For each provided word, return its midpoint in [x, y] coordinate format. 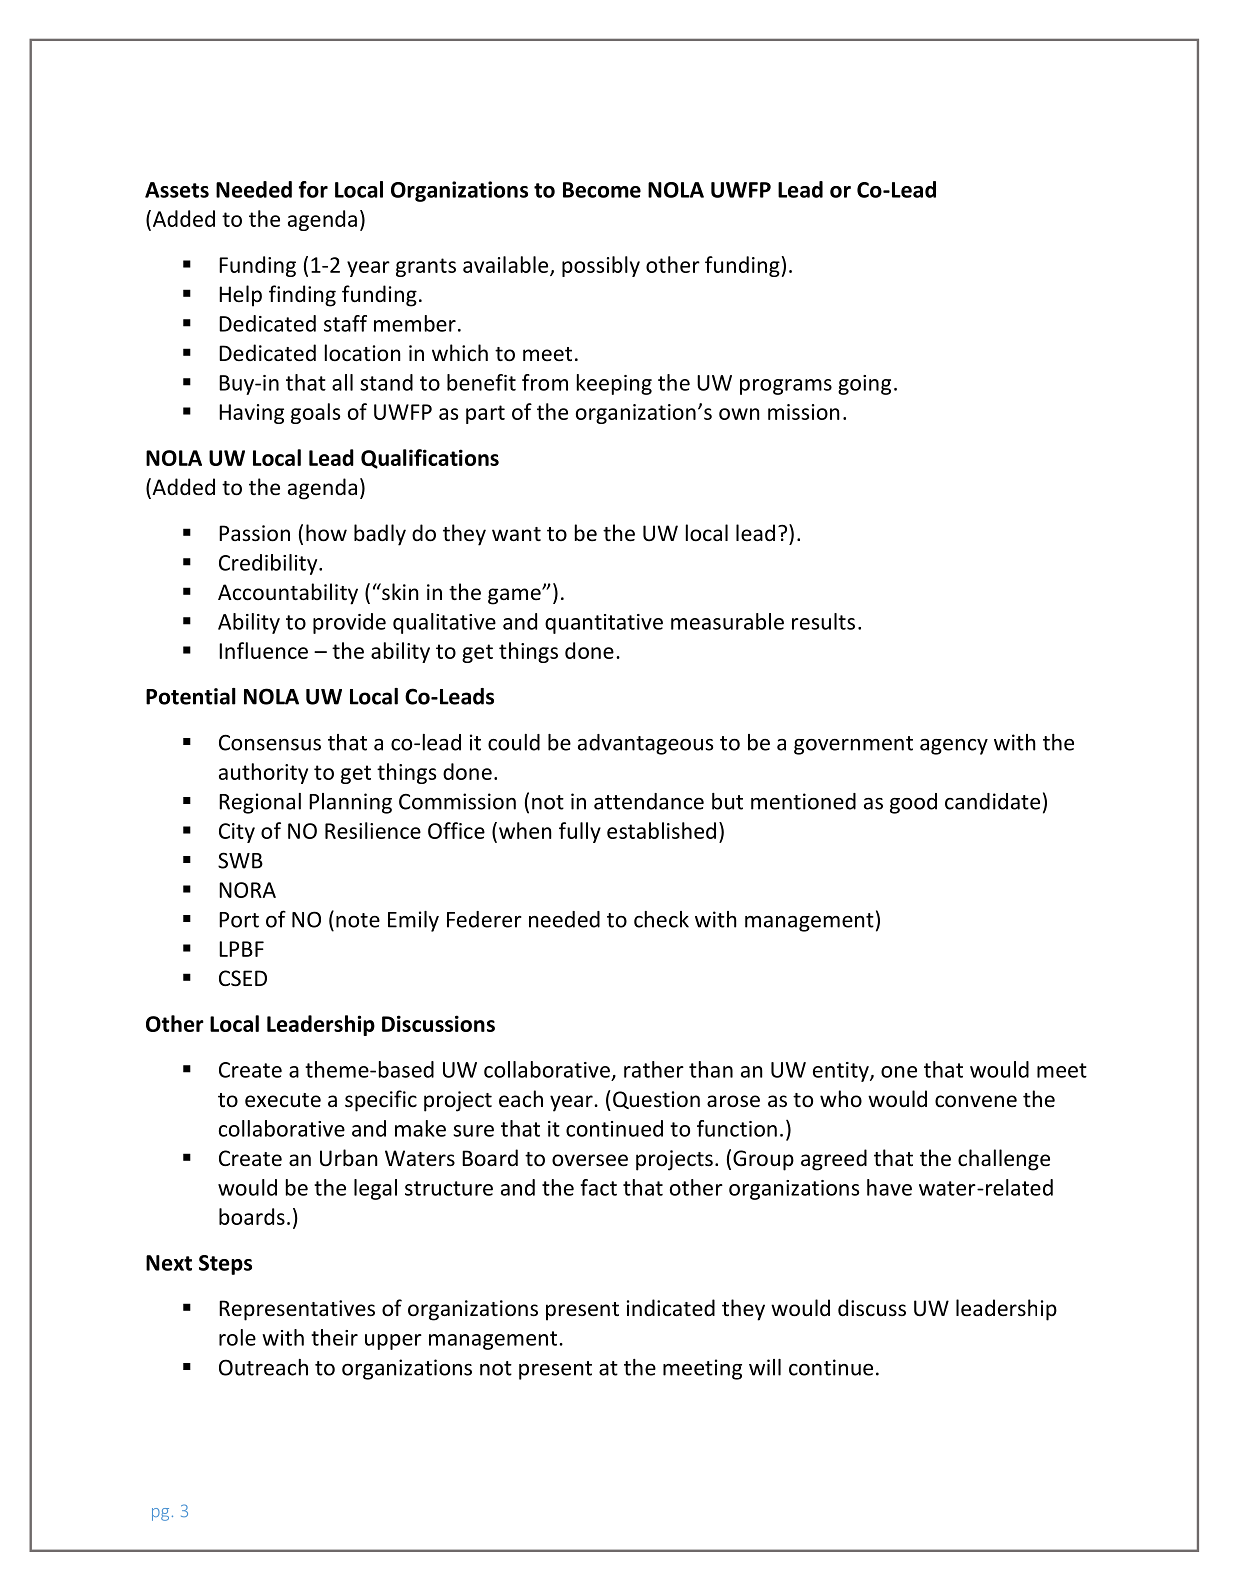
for [313, 189]
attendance [649, 801]
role [237, 1337]
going [864, 385]
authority [263, 773]
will [765, 1367]
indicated [671, 1308]
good [913, 803]
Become [602, 190]
